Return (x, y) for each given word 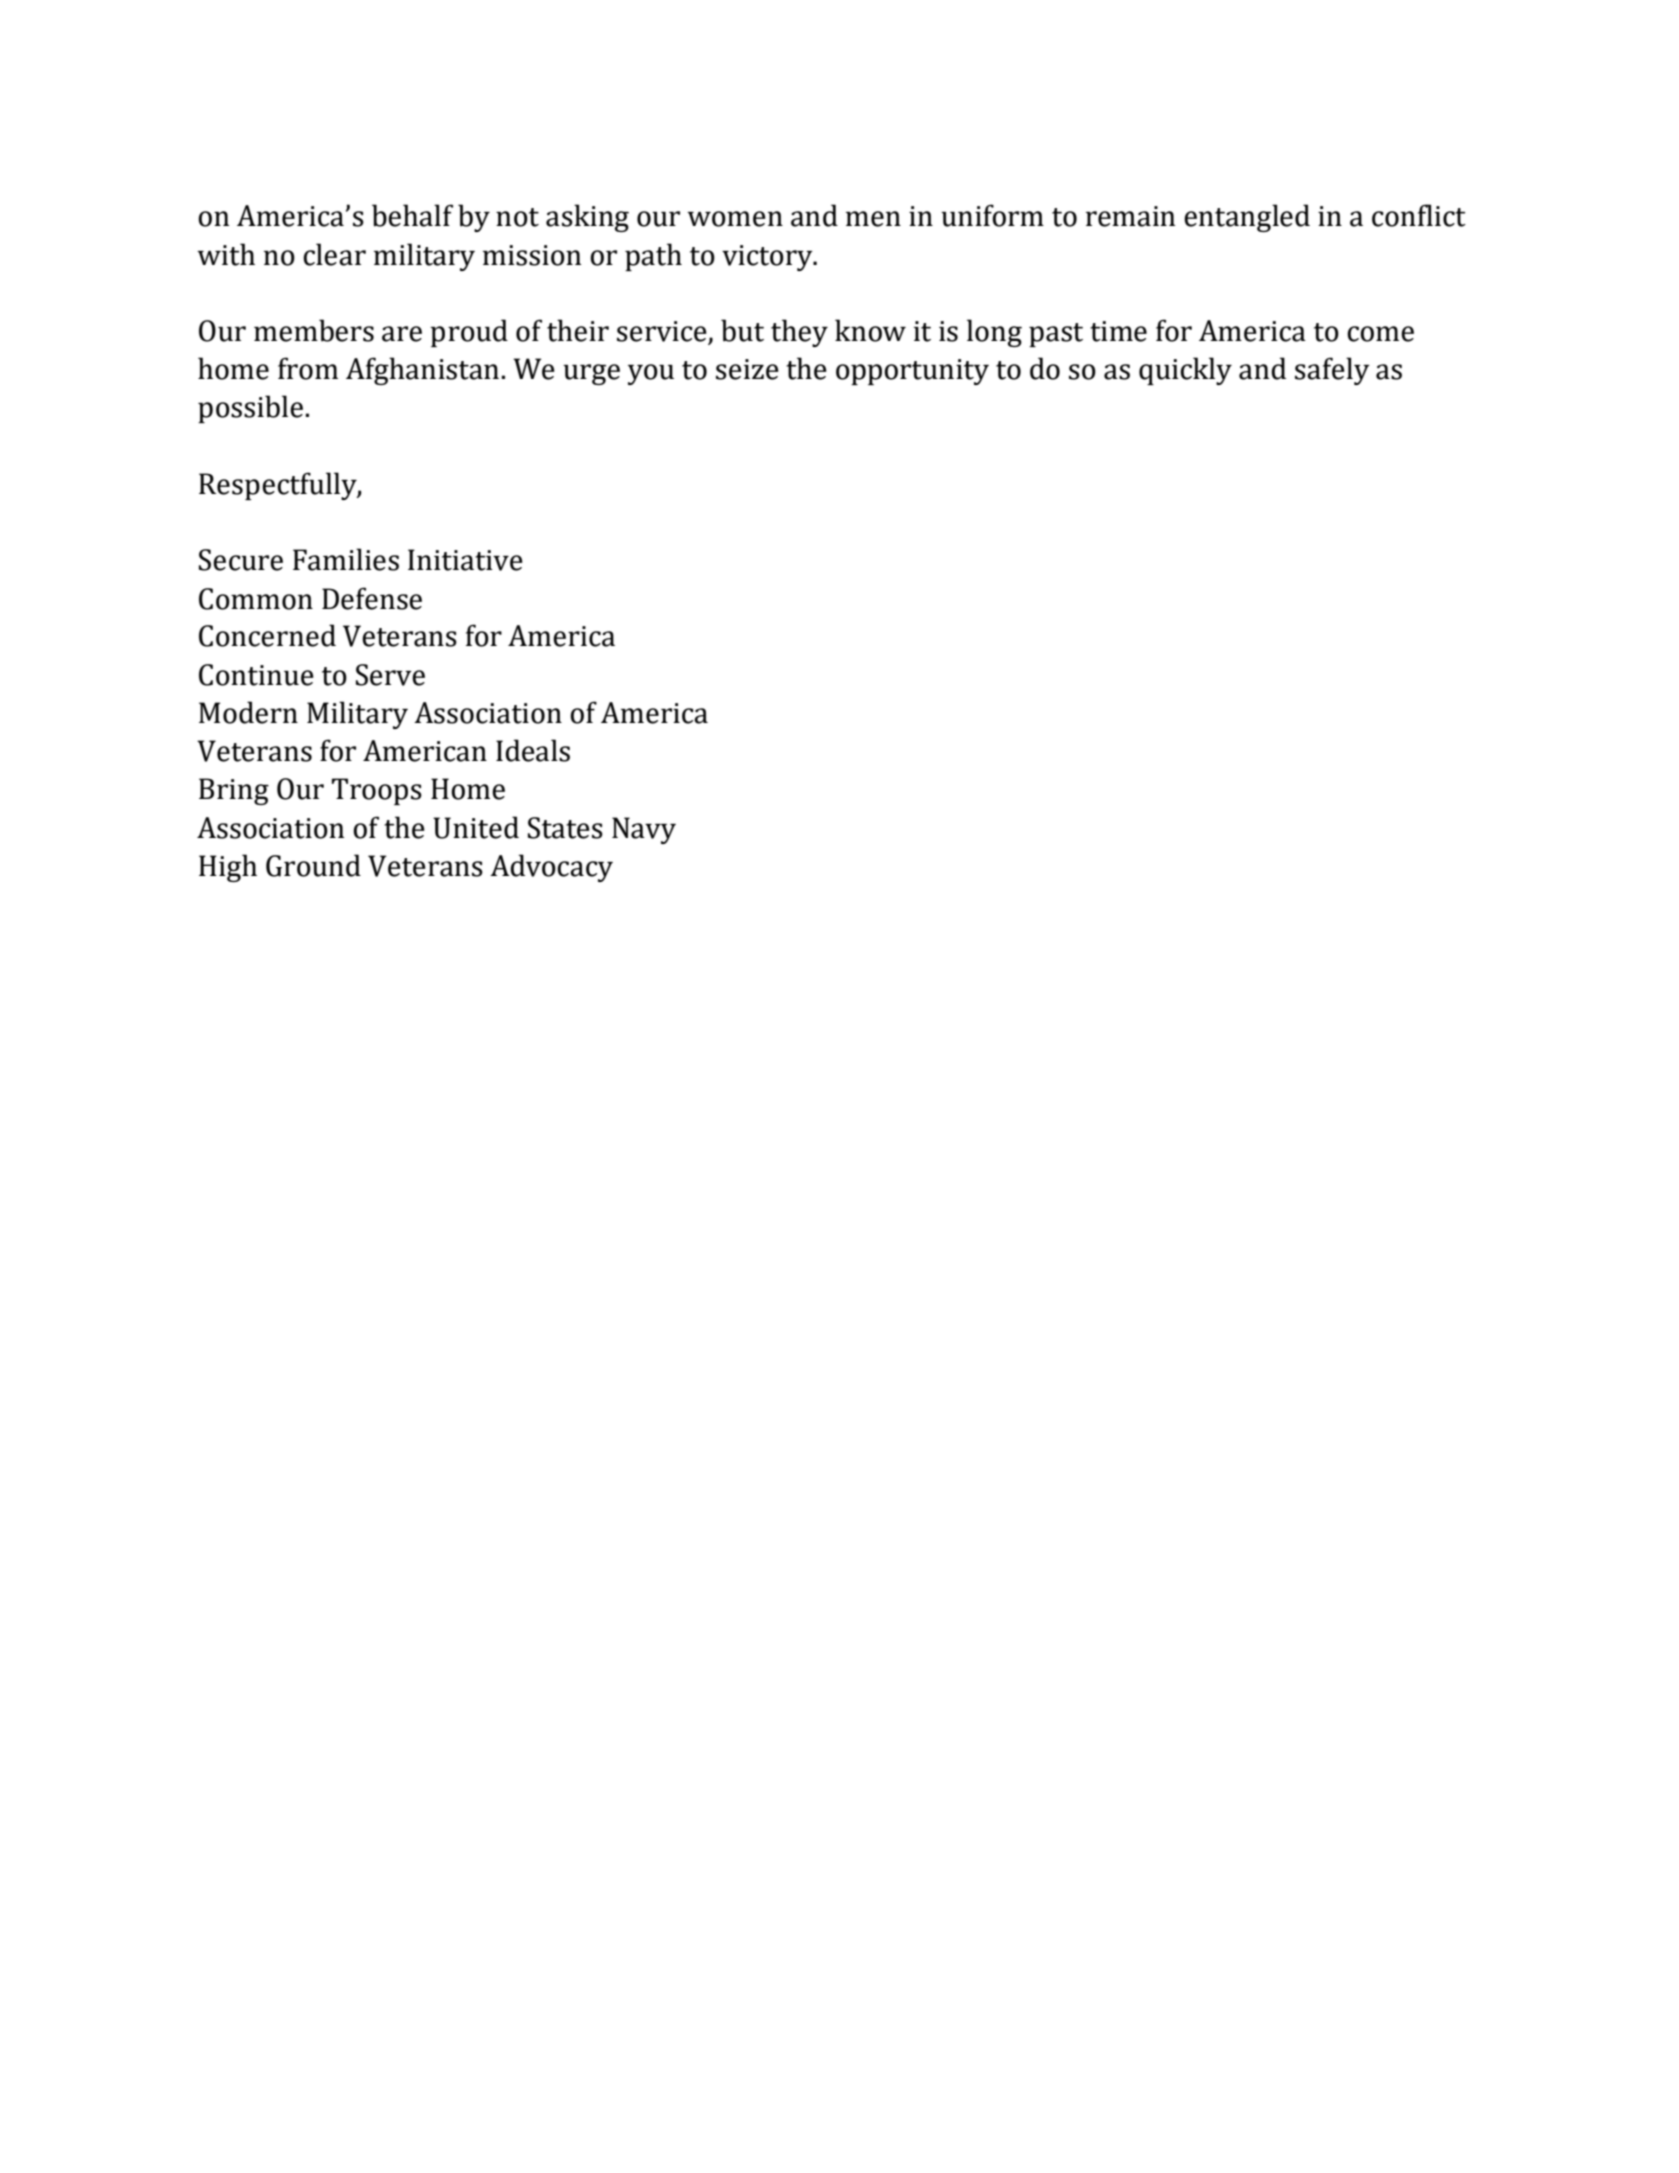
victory (768, 258)
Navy (644, 830)
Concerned (267, 635)
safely (1332, 371)
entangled (1247, 218)
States (565, 828)
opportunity (912, 372)
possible (250, 409)
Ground (313, 865)
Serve (390, 675)
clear (334, 254)
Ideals (533, 750)
